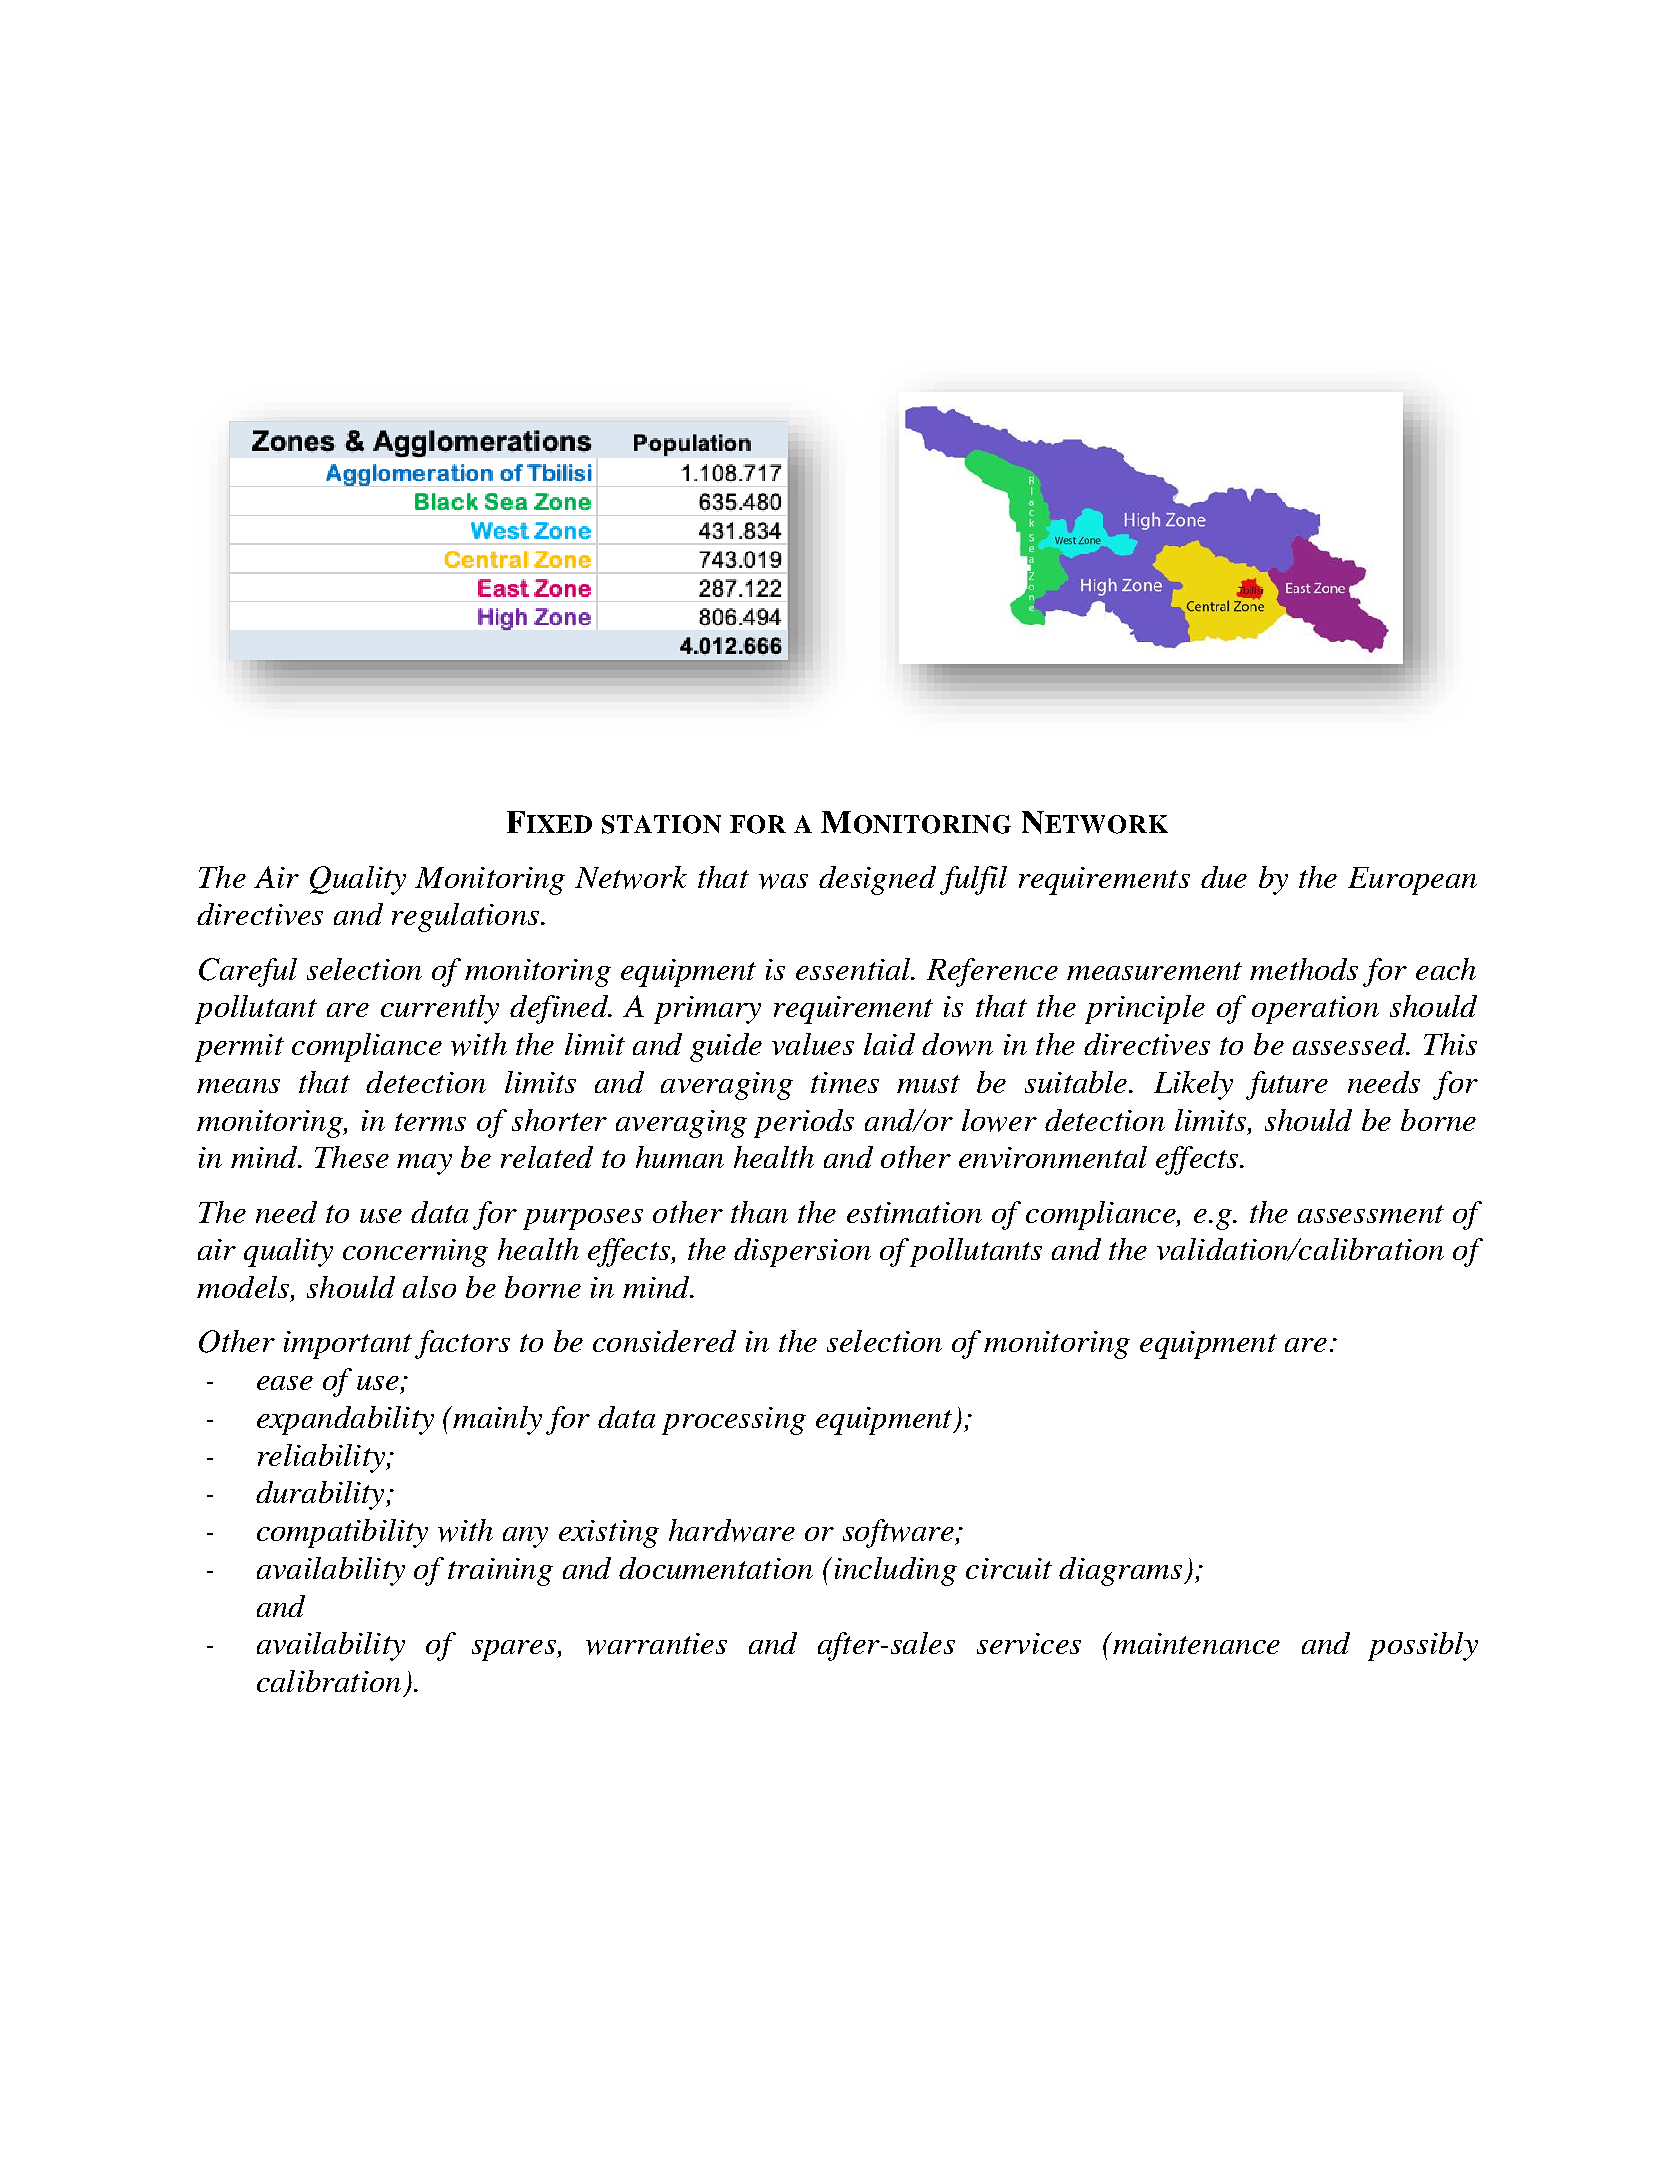 The height and width of the screenshot is (2167, 1675). What do you see at coordinates (734, 1421) in the screenshot?
I see `processing` at bounding box center [734, 1421].
